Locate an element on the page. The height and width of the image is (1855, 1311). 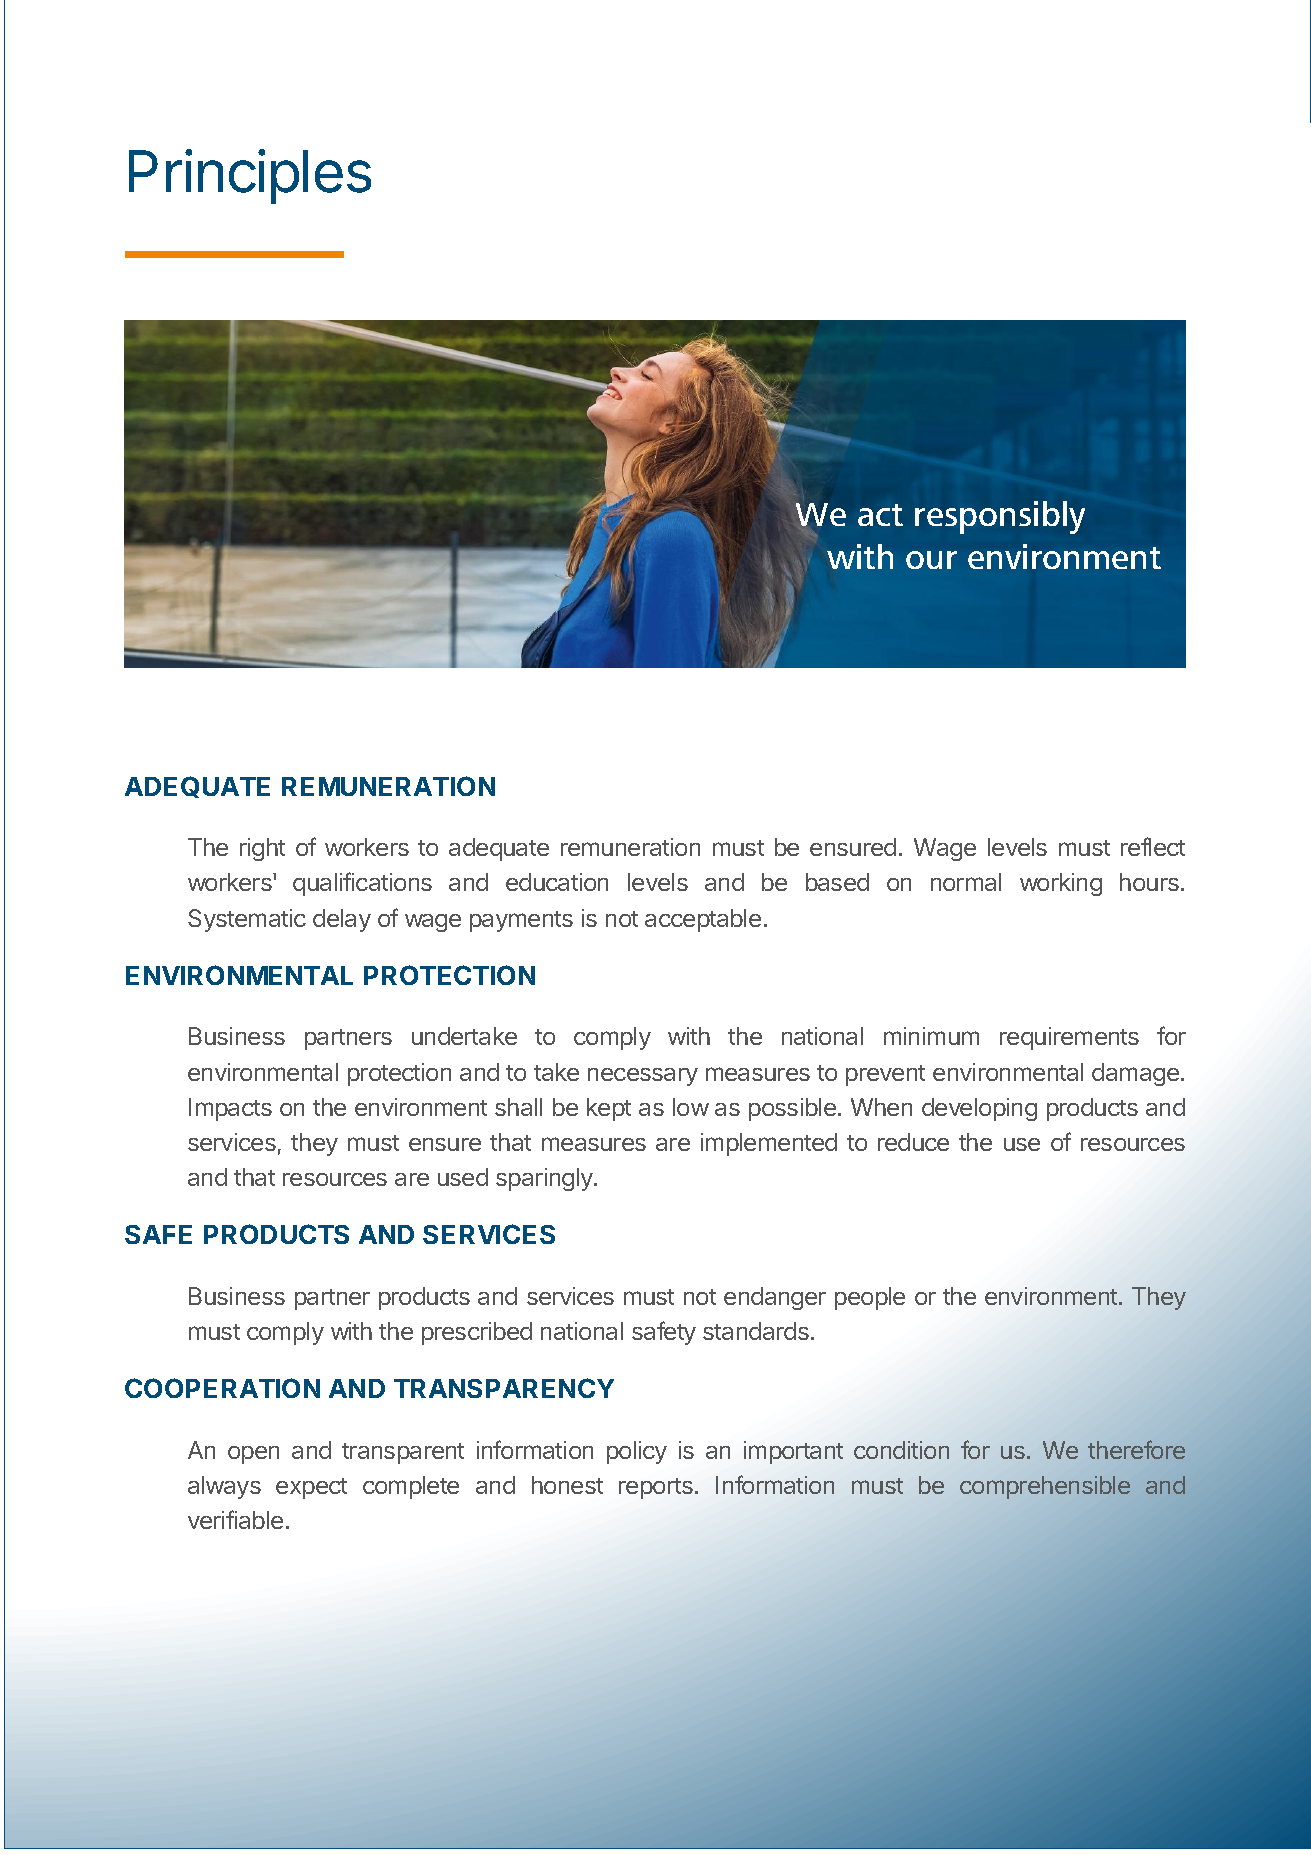
acceptable is located at coordinates (703, 920).
